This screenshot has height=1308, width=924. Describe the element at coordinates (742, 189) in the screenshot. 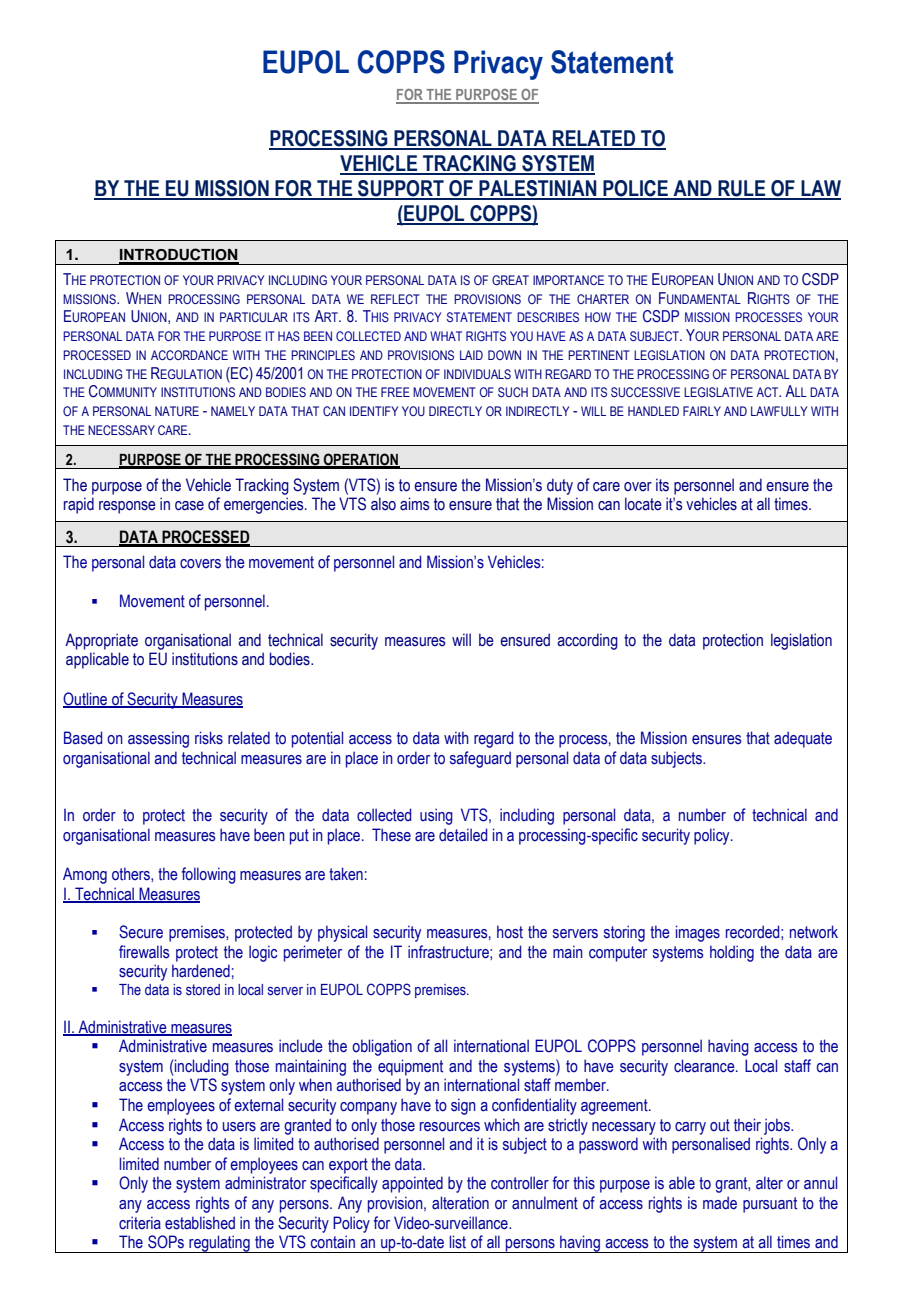

I see `RULE` at that location.
